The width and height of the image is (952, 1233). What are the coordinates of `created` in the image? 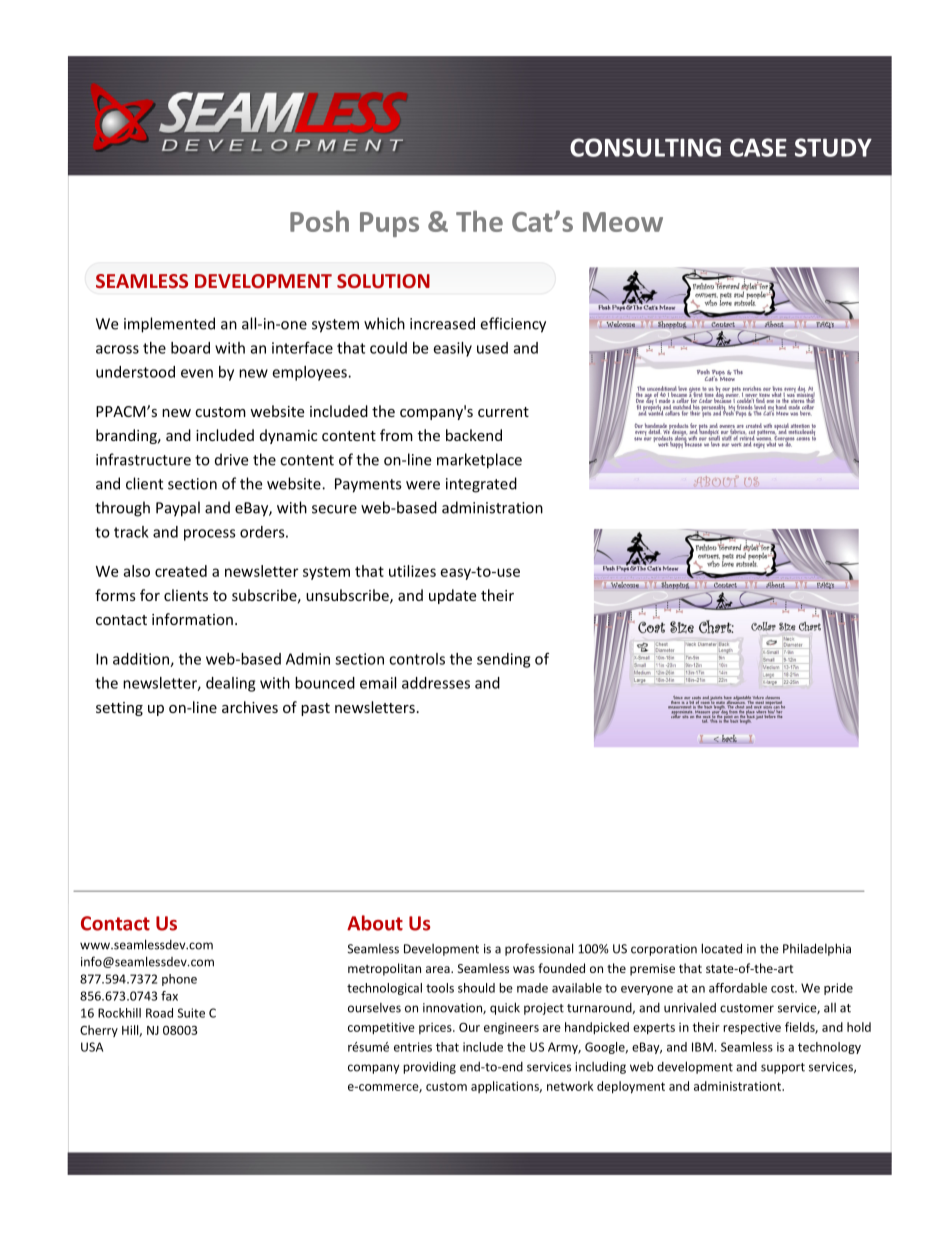 It's located at (181, 571).
